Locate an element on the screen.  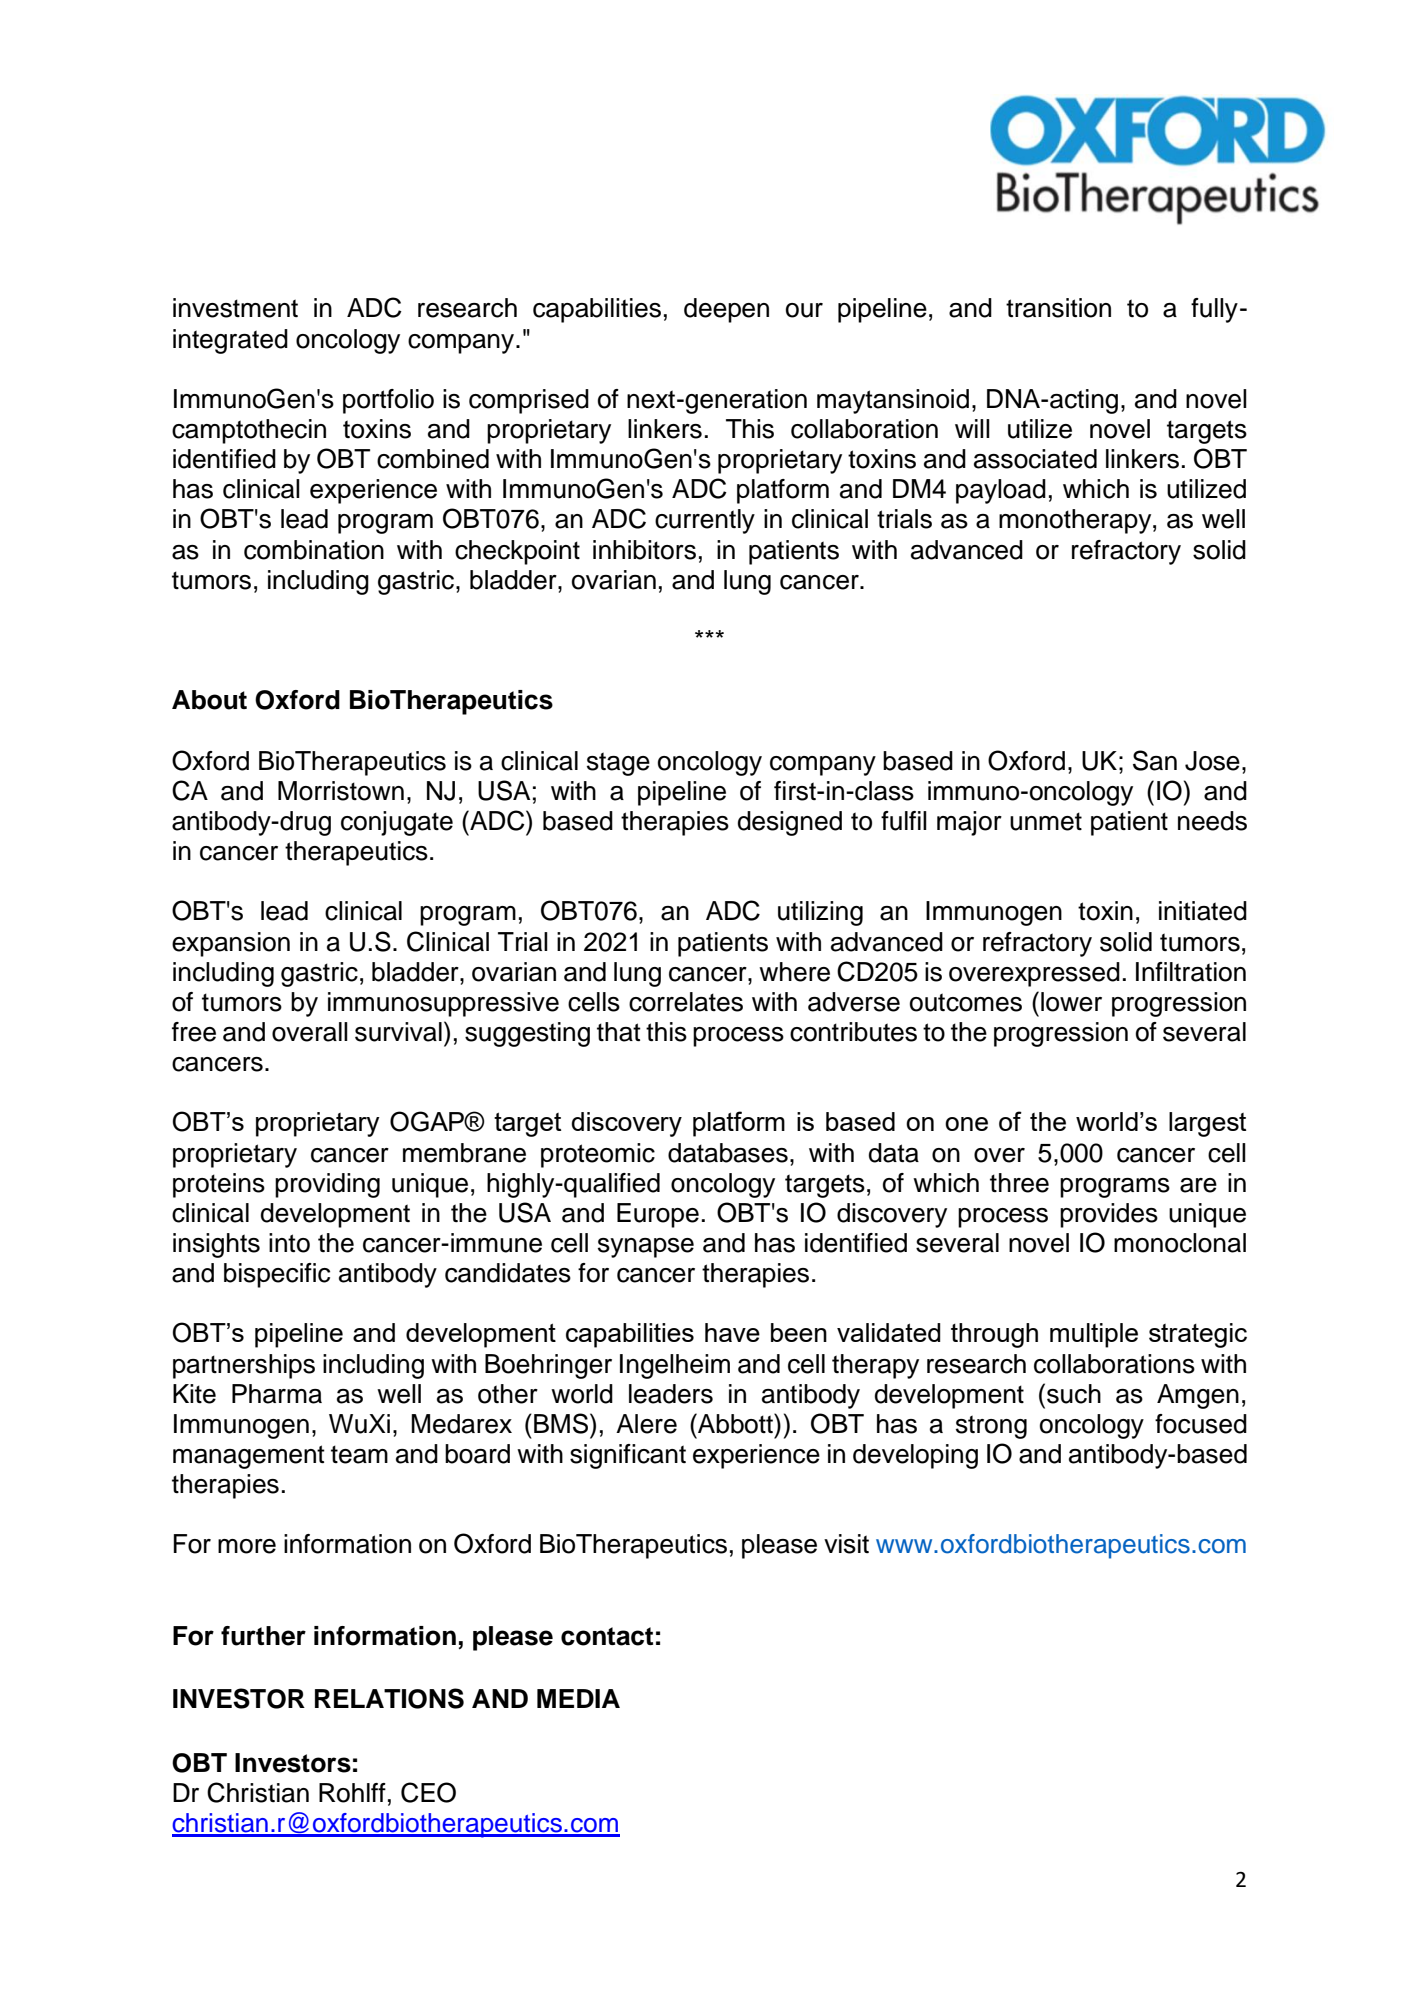
such is located at coordinates (1074, 1394).
